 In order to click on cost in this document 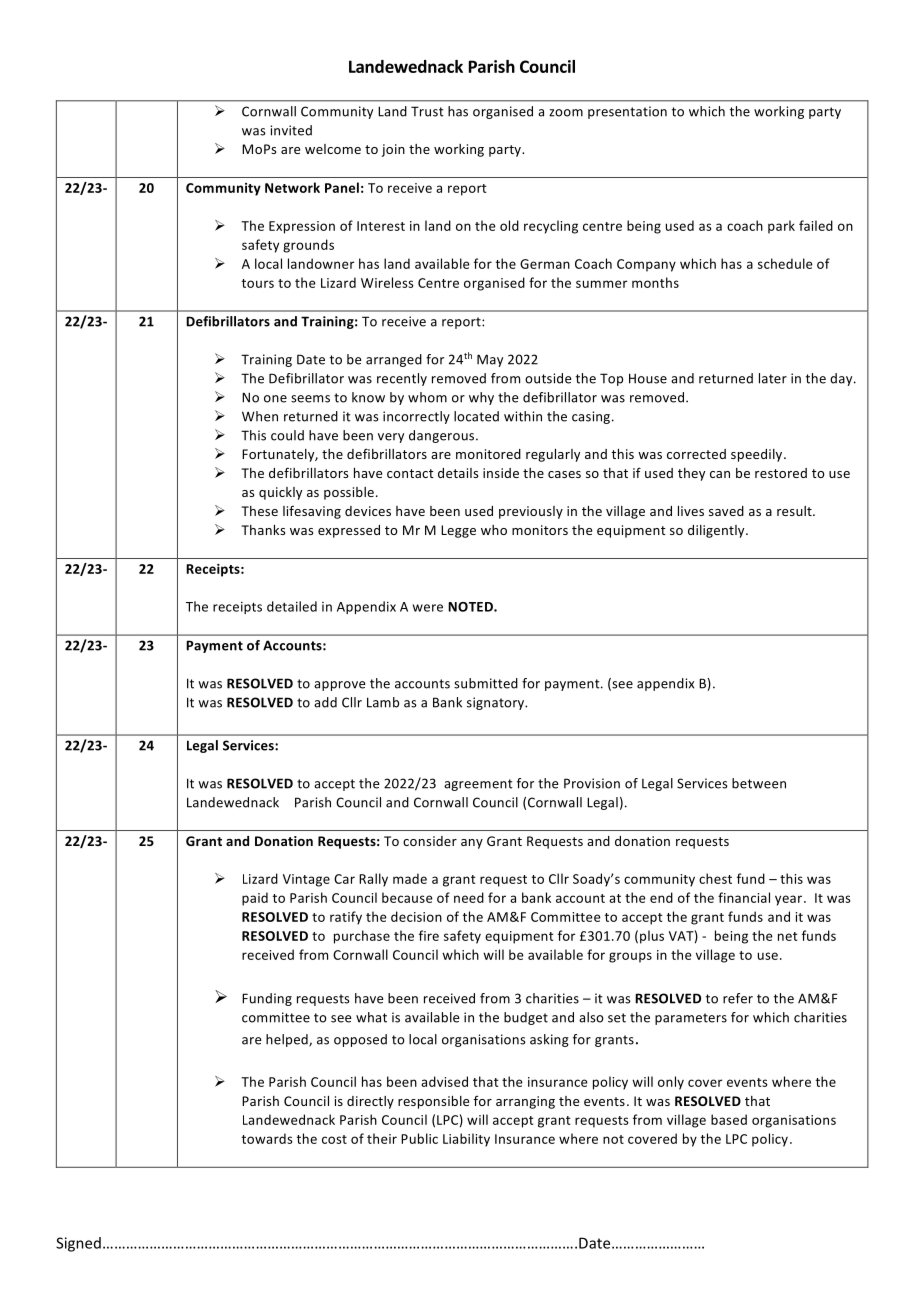, I will do `click(334, 1139)`.
